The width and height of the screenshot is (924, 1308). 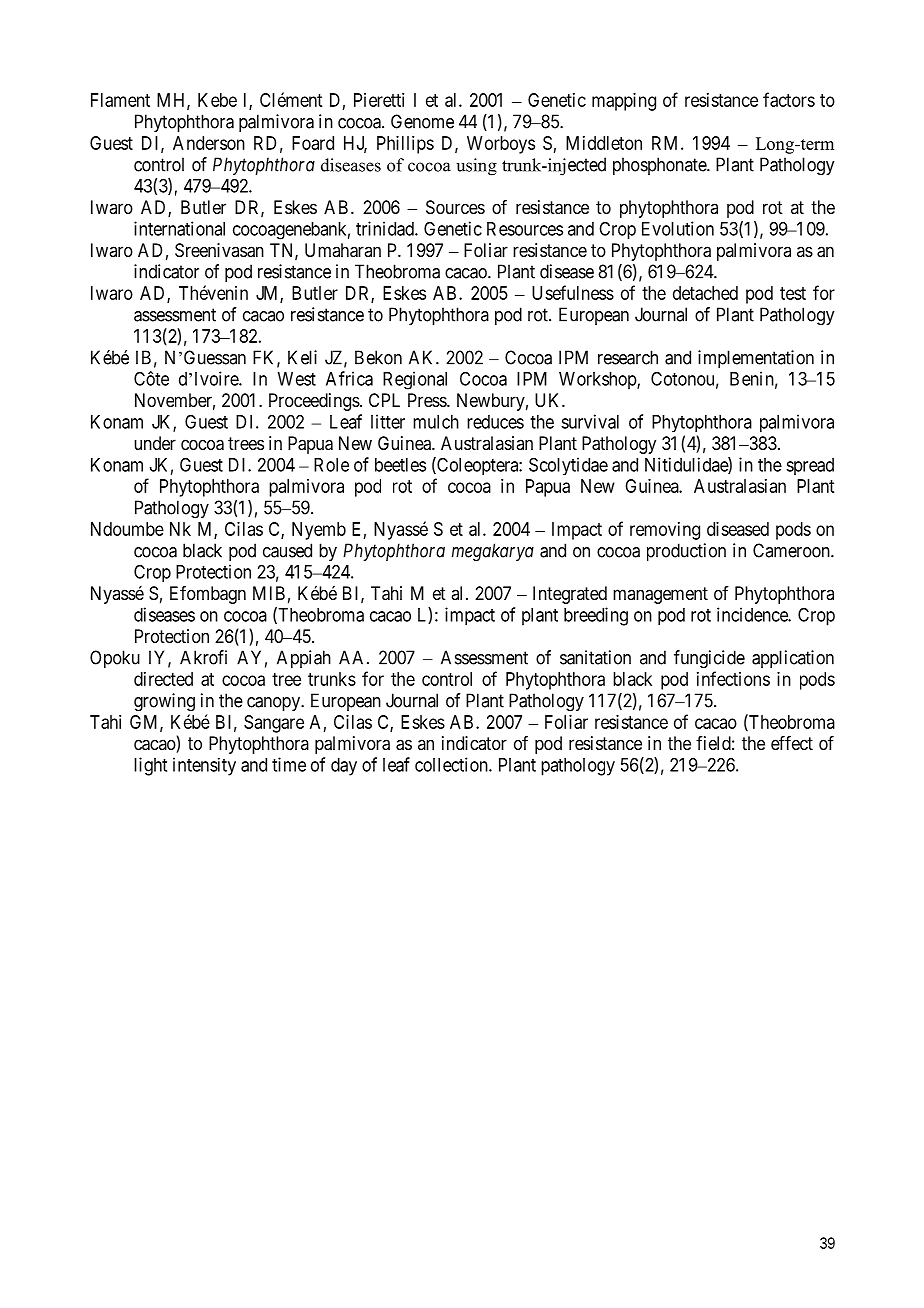 What do you see at coordinates (792, 743) in the screenshot?
I see `effect` at bounding box center [792, 743].
